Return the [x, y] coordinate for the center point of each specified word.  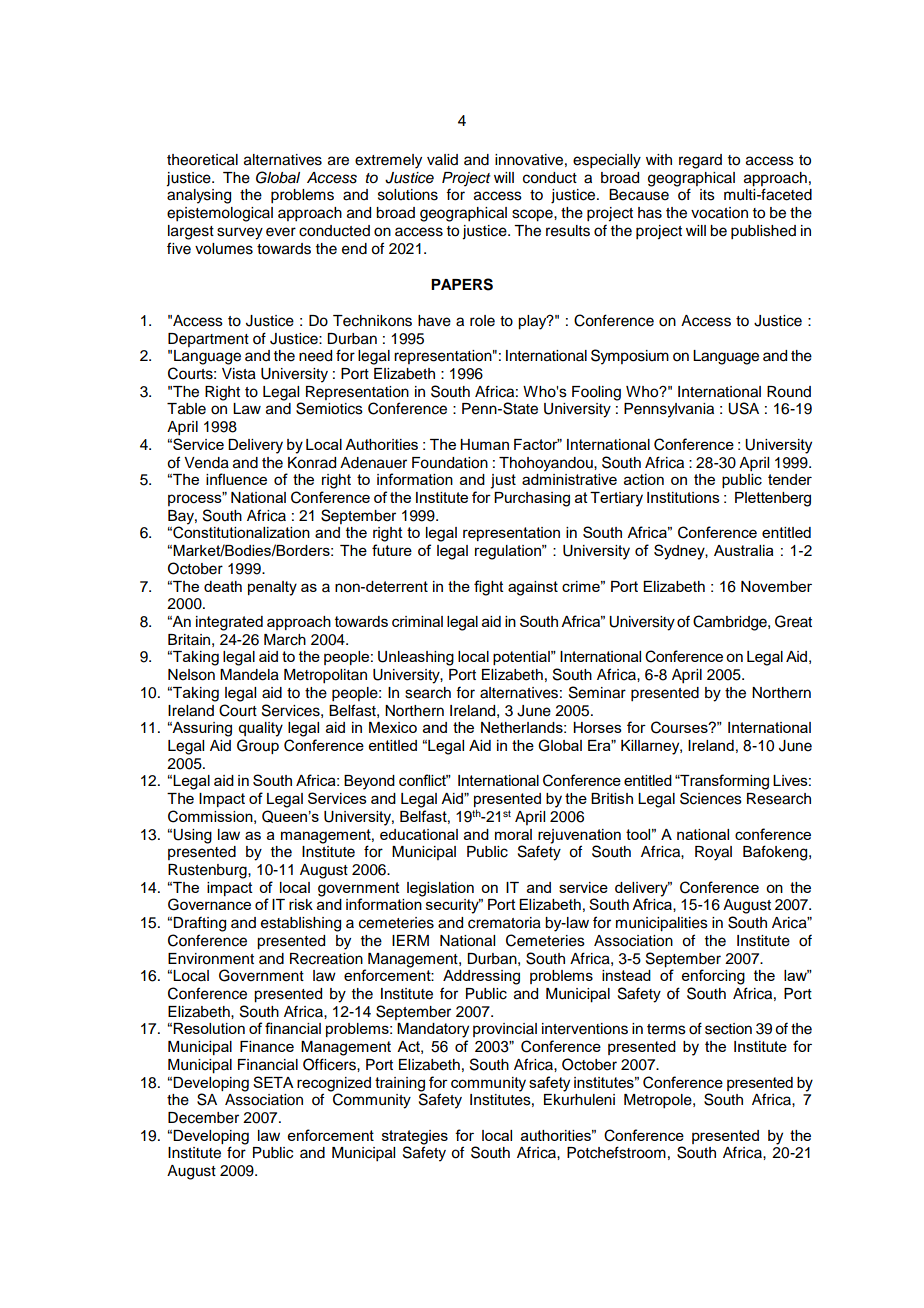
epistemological [220, 214]
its [707, 195]
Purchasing [532, 499]
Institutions [683, 497]
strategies [415, 1137]
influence [236, 479]
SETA [273, 1082]
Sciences [711, 798]
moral [513, 834]
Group [258, 746]
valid [442, 159]
